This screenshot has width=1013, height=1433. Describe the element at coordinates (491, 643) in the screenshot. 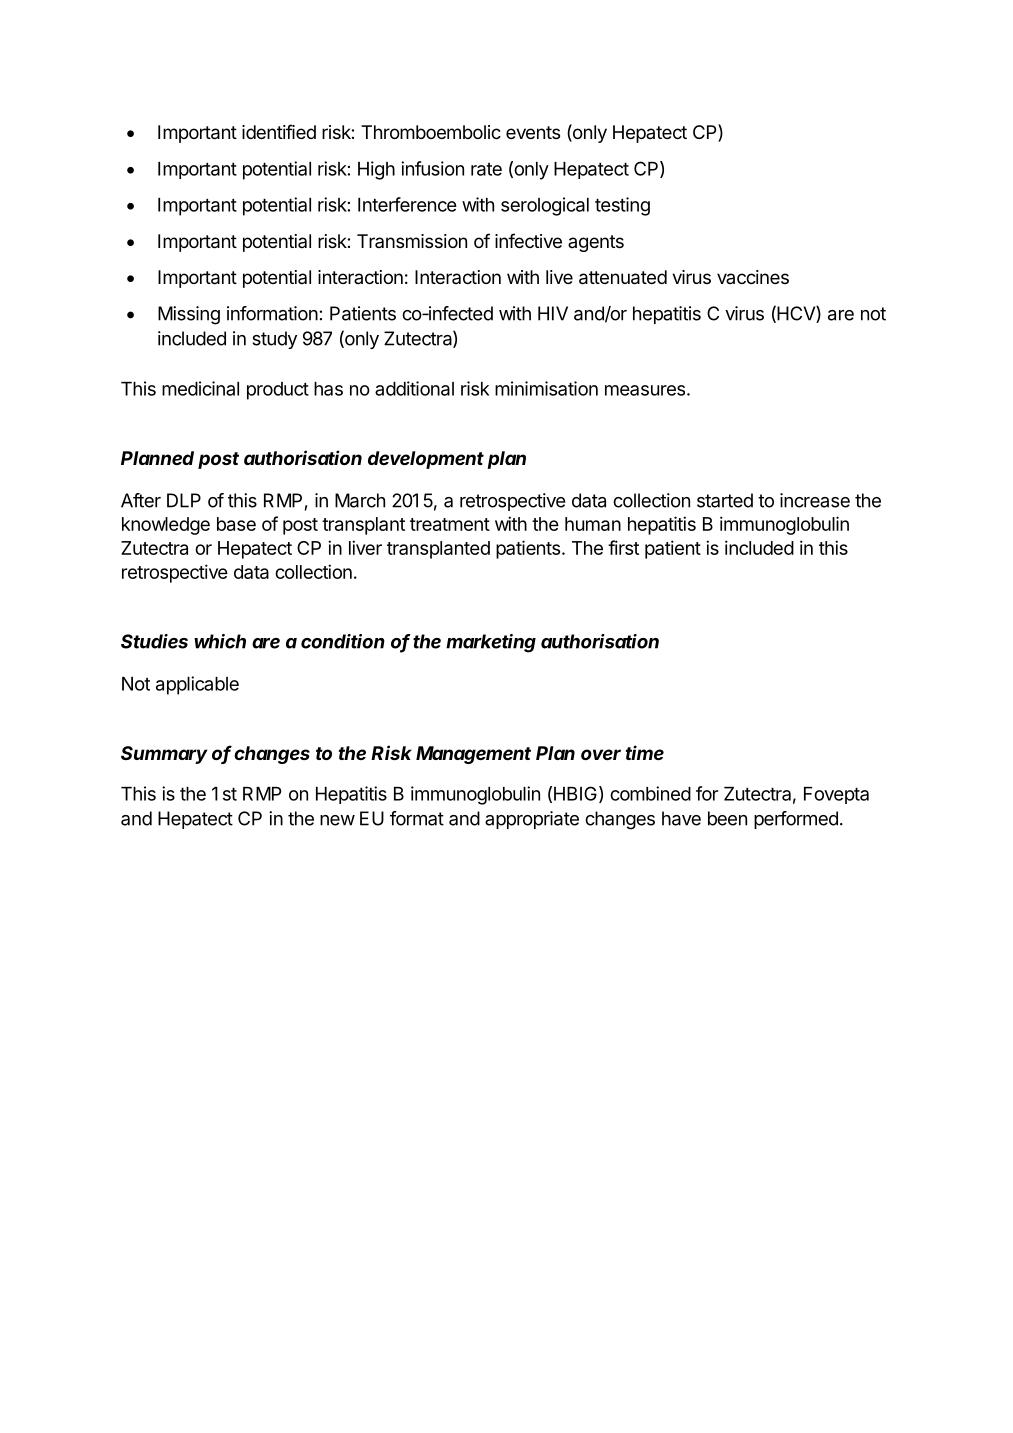

I see `marketing` at that location.
